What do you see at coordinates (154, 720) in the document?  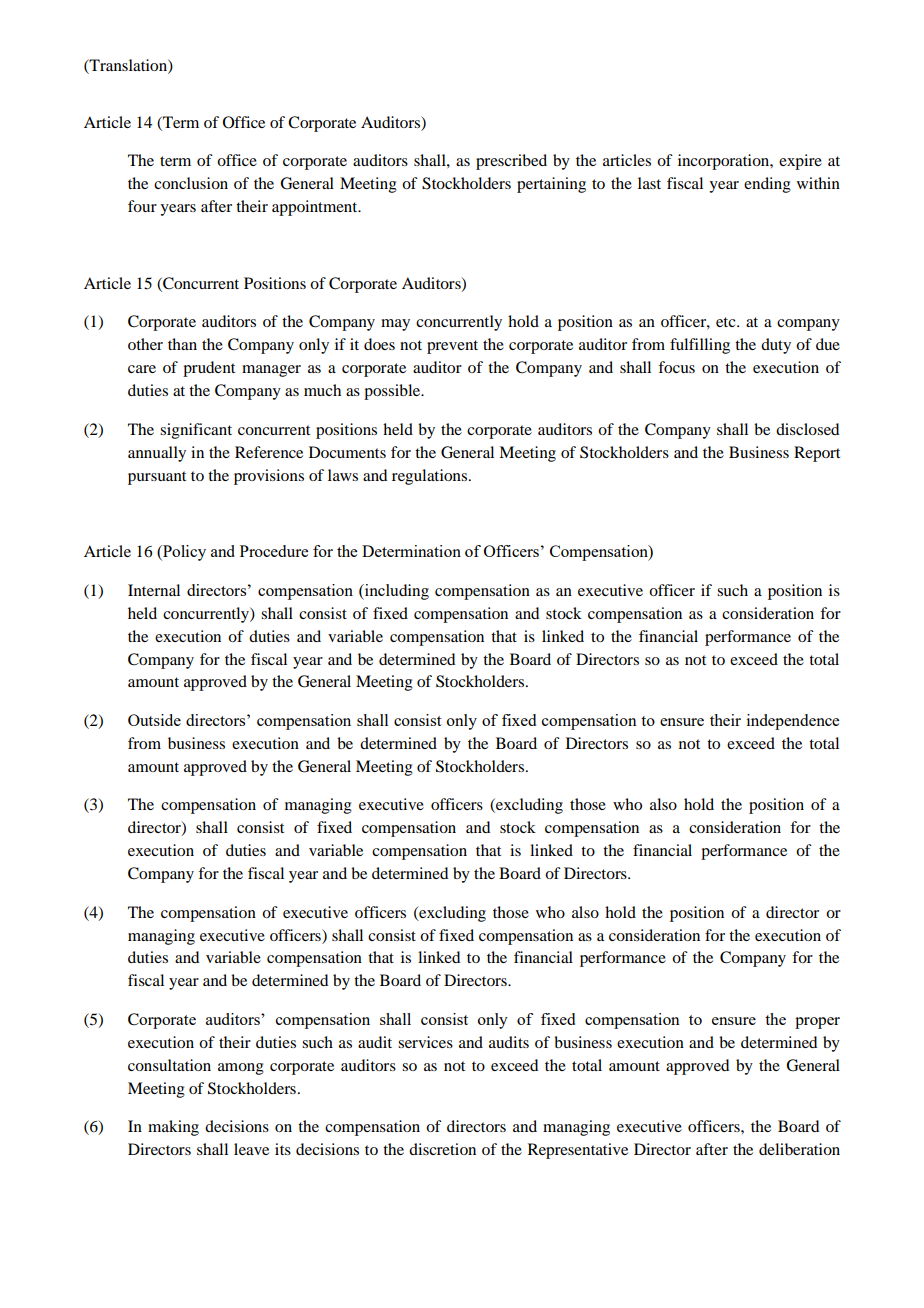 I see `Outside` at bounding box center [154, 720].
